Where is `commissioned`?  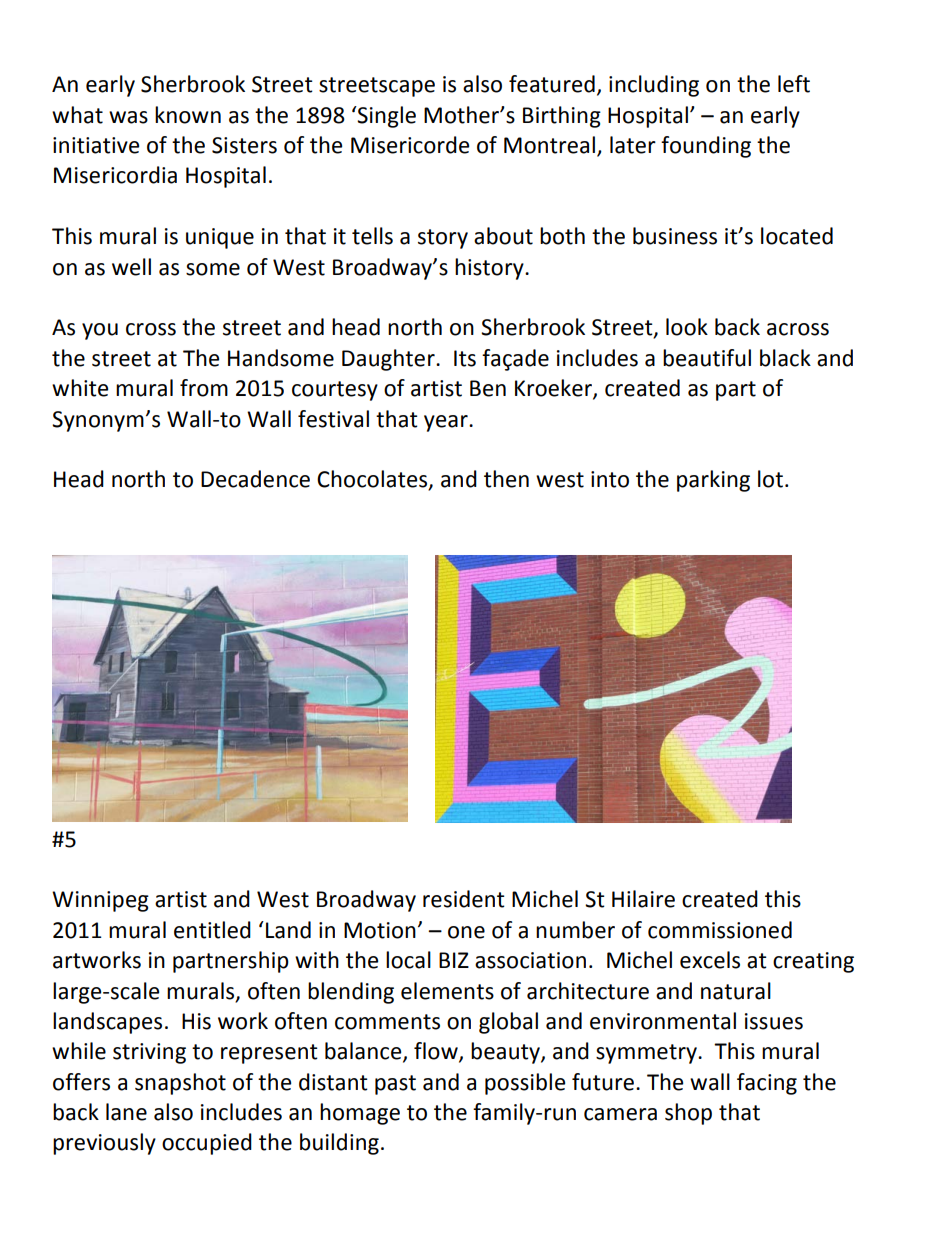
commissioned is located at coordinates (720, 930).
